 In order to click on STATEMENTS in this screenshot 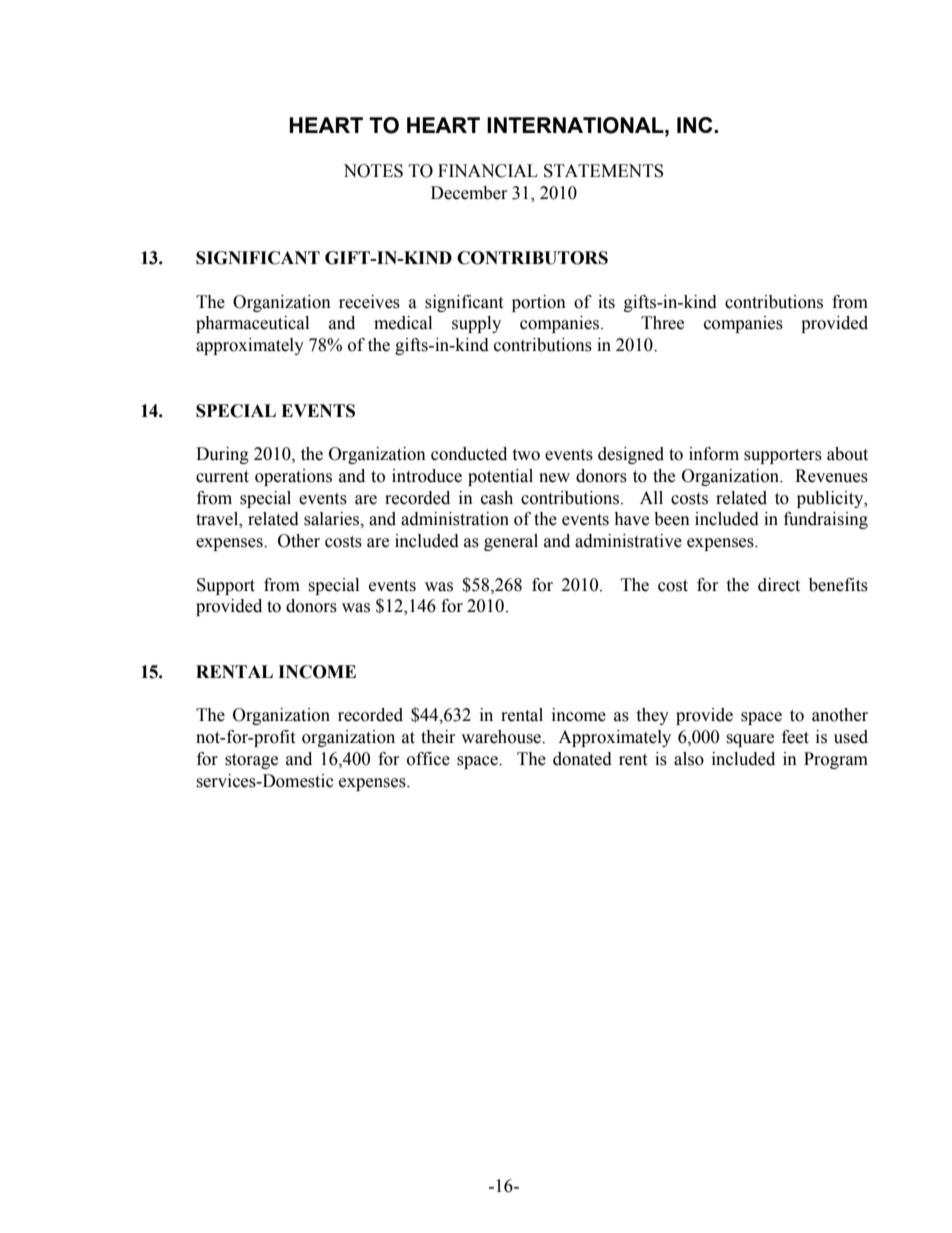, I will do `click(603, 171)`.
